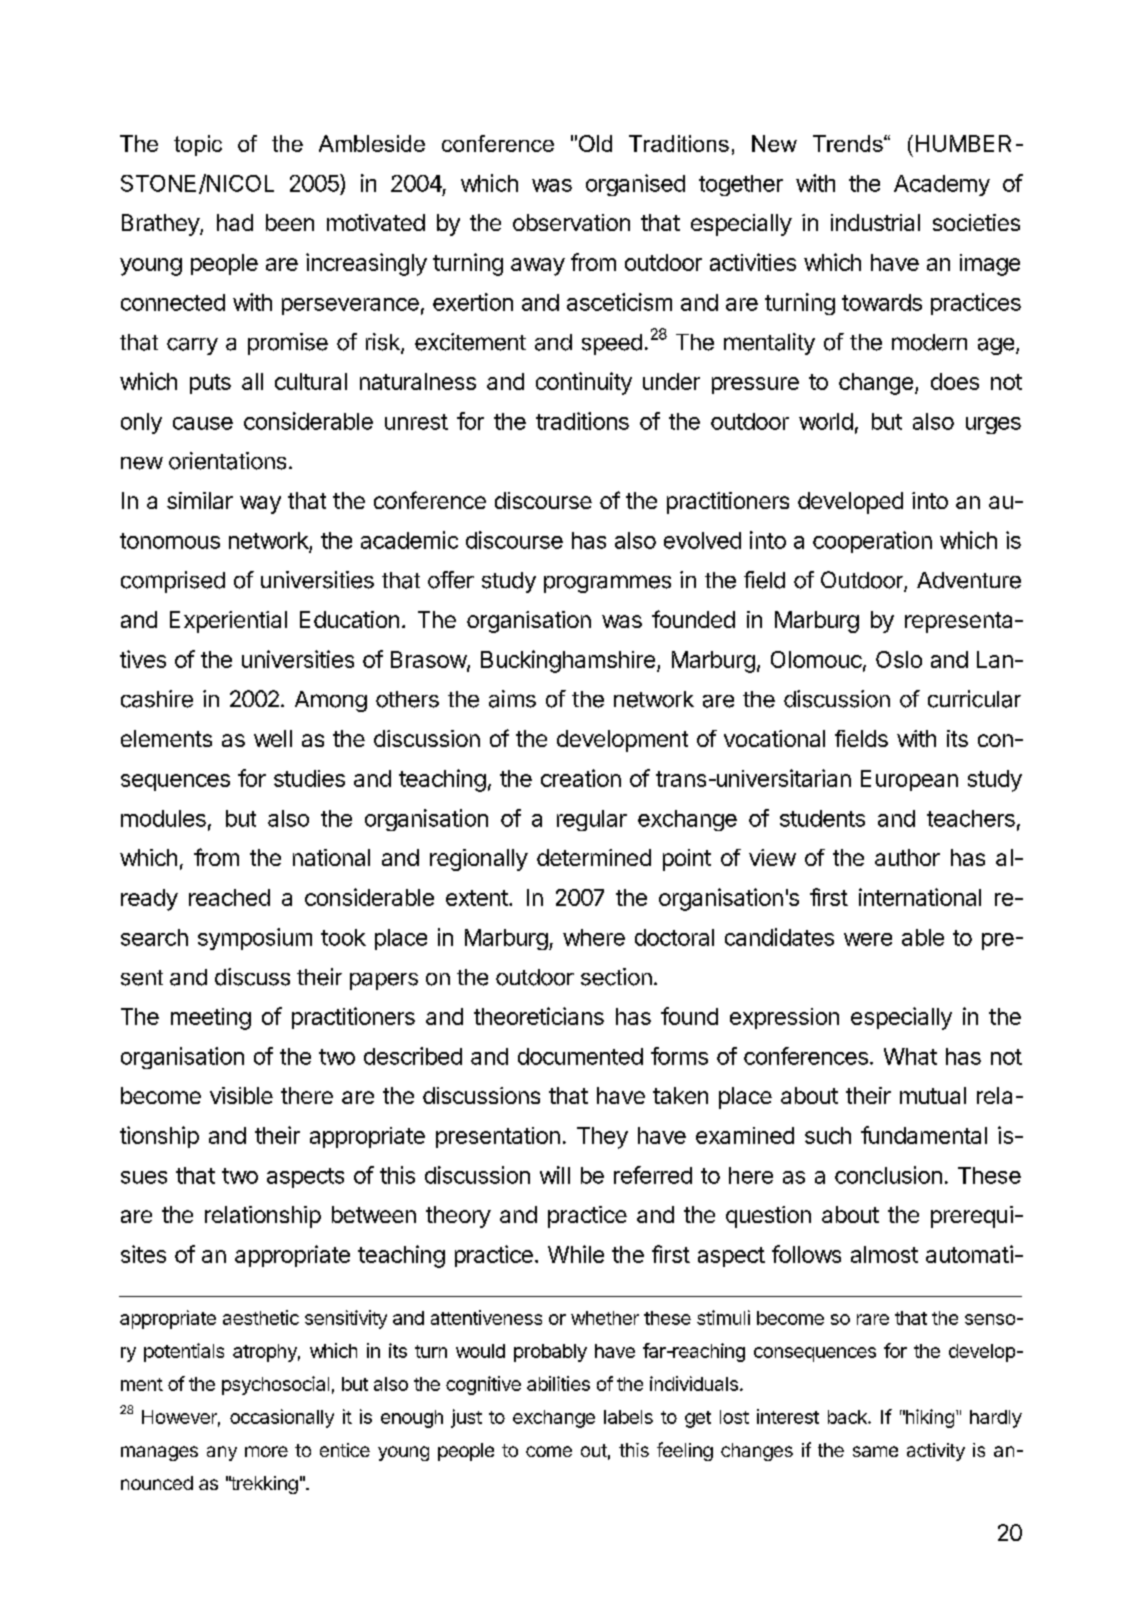 The image size is (1141, 1614). Describe the element at coordinates (241, 1095) in the screenshot. I see `visible` at that location.
